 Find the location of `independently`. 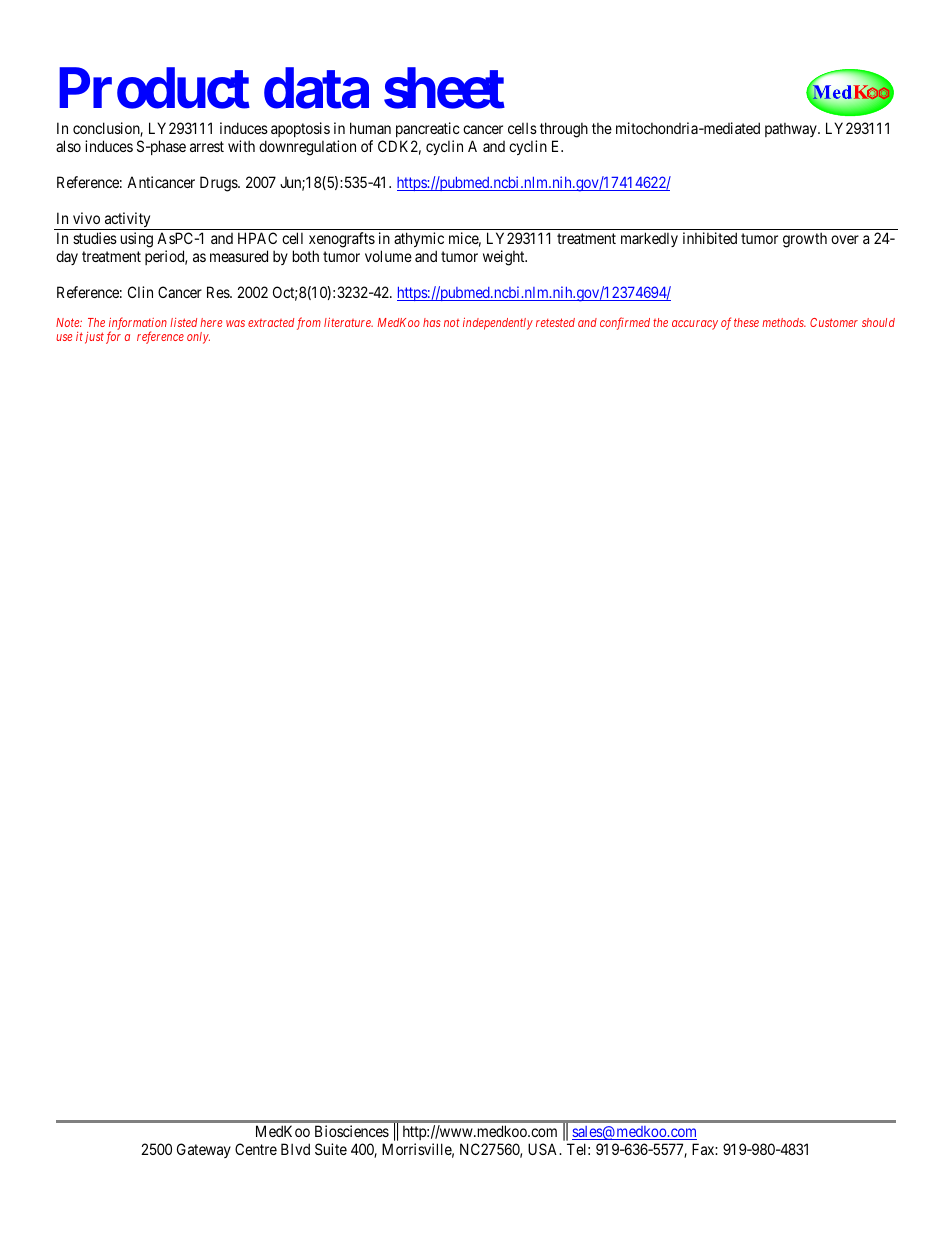

independently is located at coordinates (498, 324).
